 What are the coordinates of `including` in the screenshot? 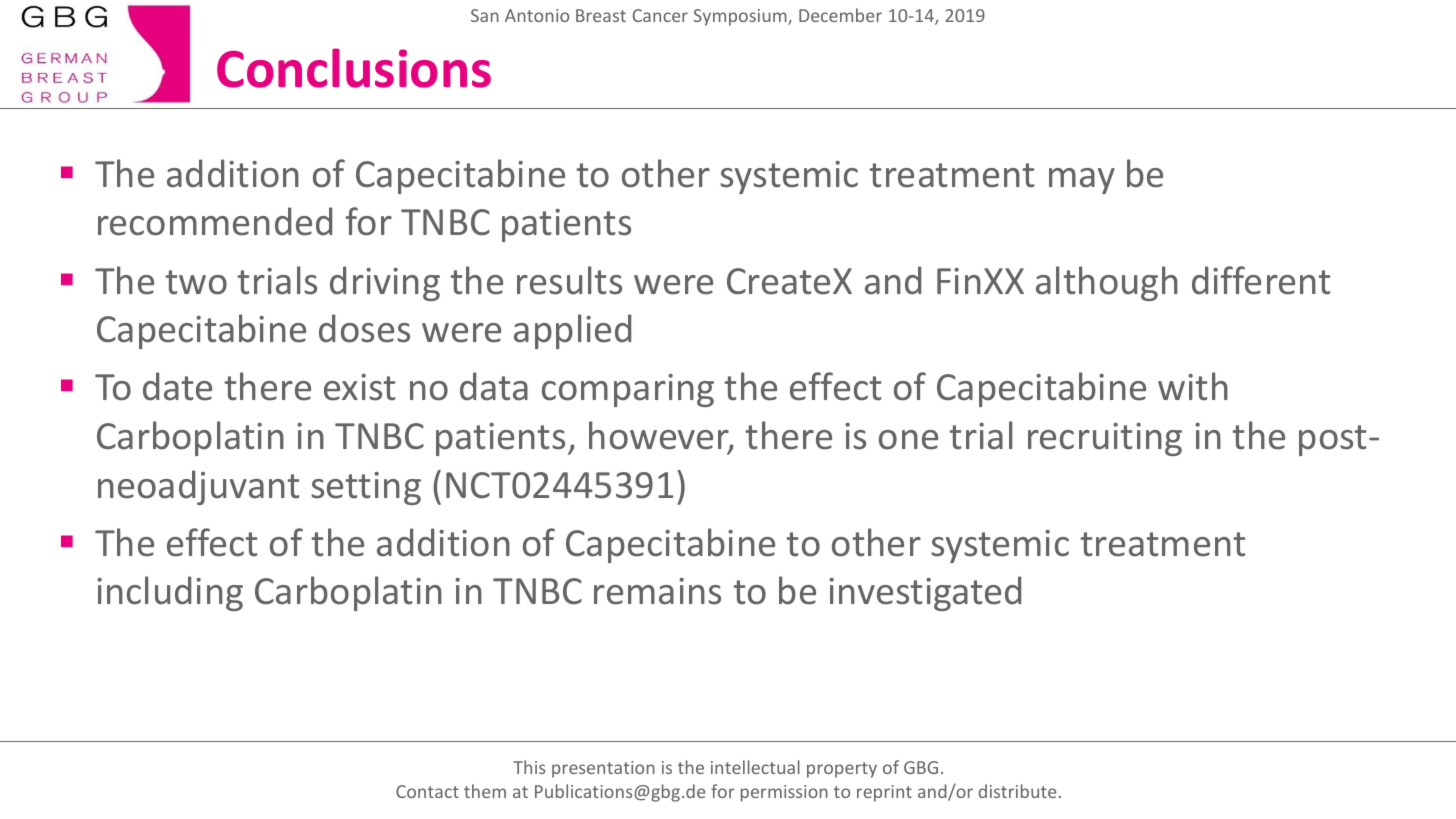 It's located at (170, 593).
